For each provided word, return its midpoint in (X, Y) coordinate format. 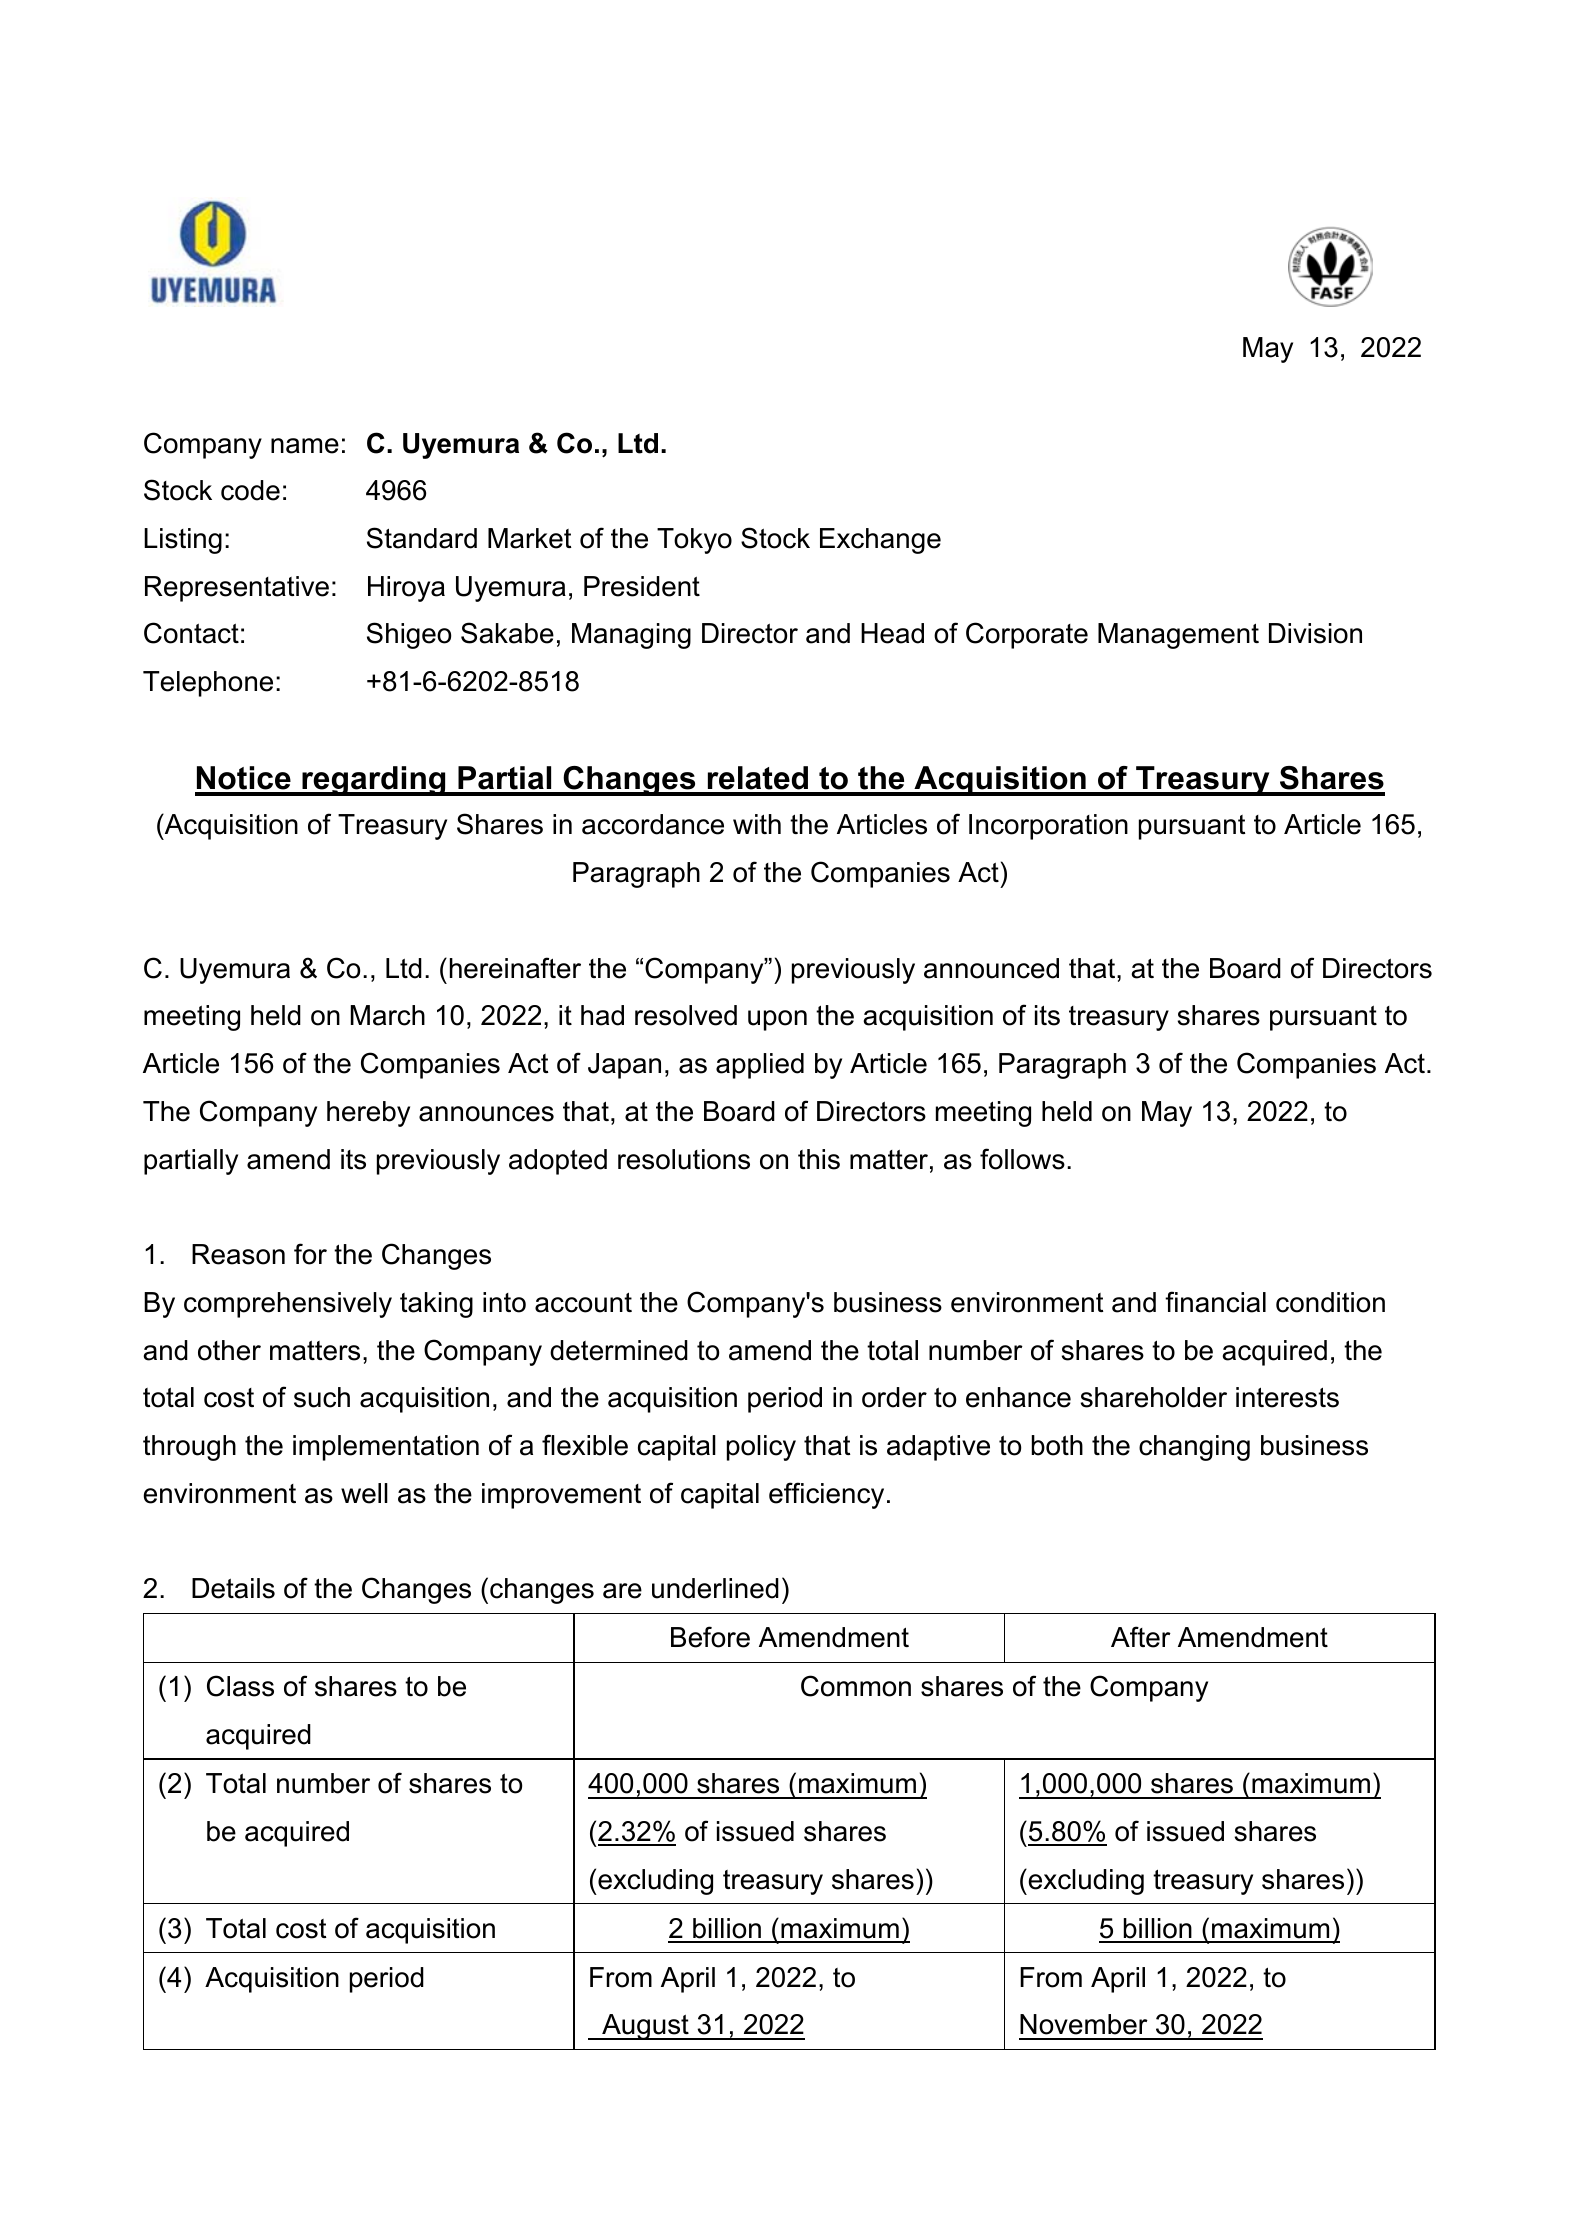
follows (1022, 1159)
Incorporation (1048, 827)
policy (761, 1448)
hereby (368, 1114)
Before (710, 1637)
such (322, 1397)
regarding (374, 781)
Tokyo (694, 541)
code (250, 490)
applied (760, 1066)
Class (240, 1686)
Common (856, 1686)
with (757, 824)
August (645, 2027)
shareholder (1154, 1397)
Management (1178, 636)
